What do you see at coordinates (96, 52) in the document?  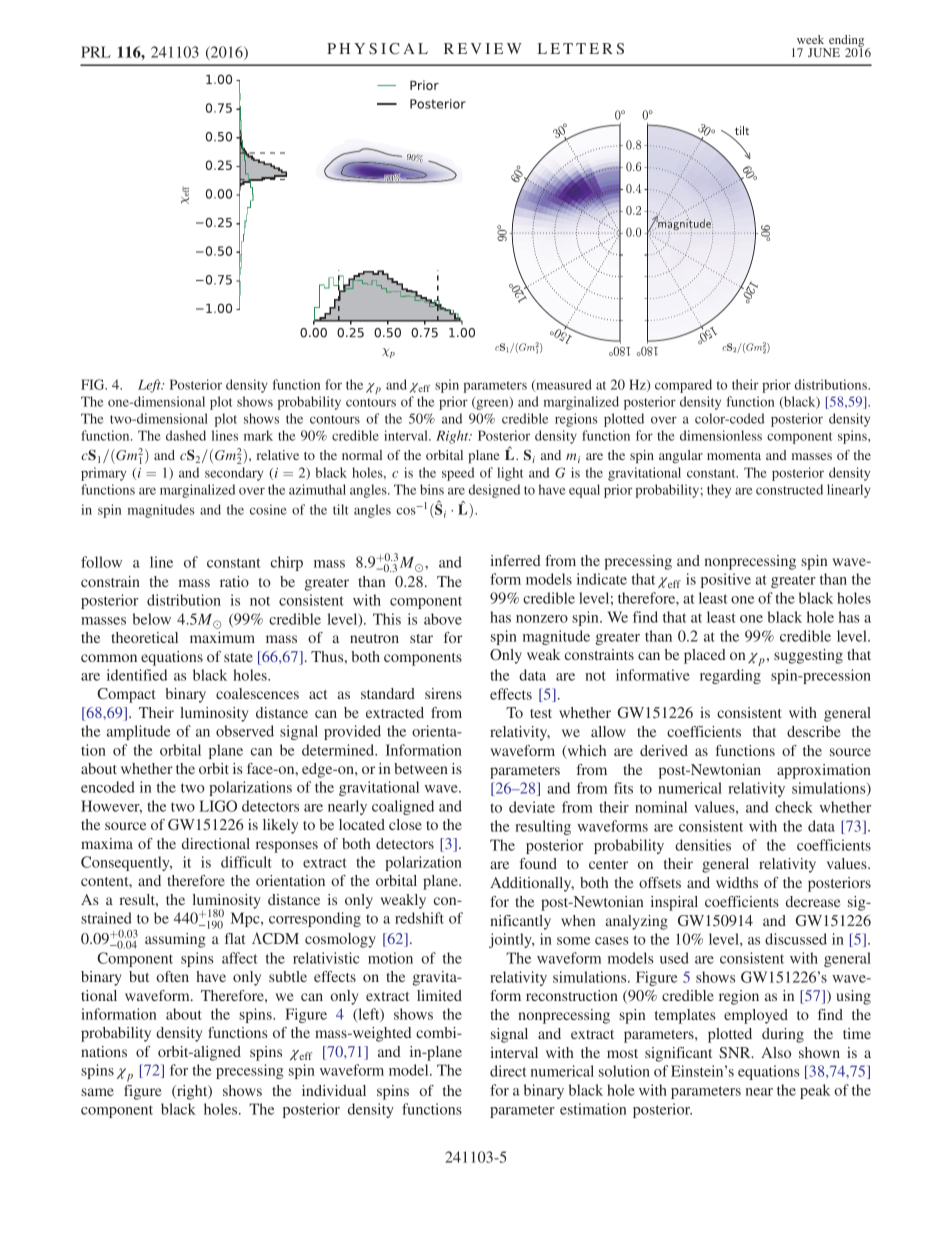 I see `PRL` at bounding box center [96, 52].
